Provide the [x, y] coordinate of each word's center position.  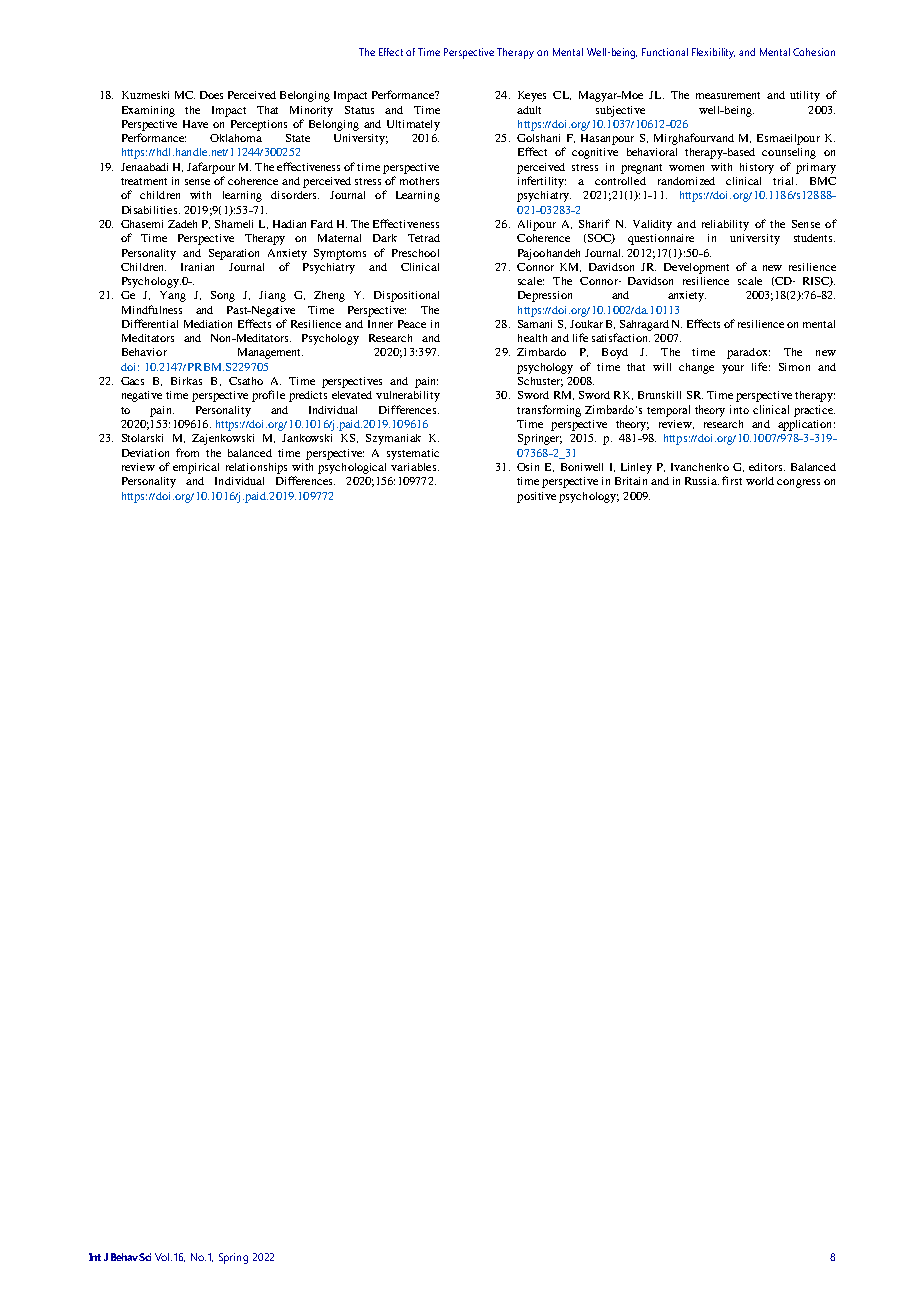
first [732, 480]
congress [798, 483]
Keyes [532, 96]
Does [211, 95]
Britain [631, 481]
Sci [145, 1257]
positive [536, 497]
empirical [196, 468]
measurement [728, 95]
